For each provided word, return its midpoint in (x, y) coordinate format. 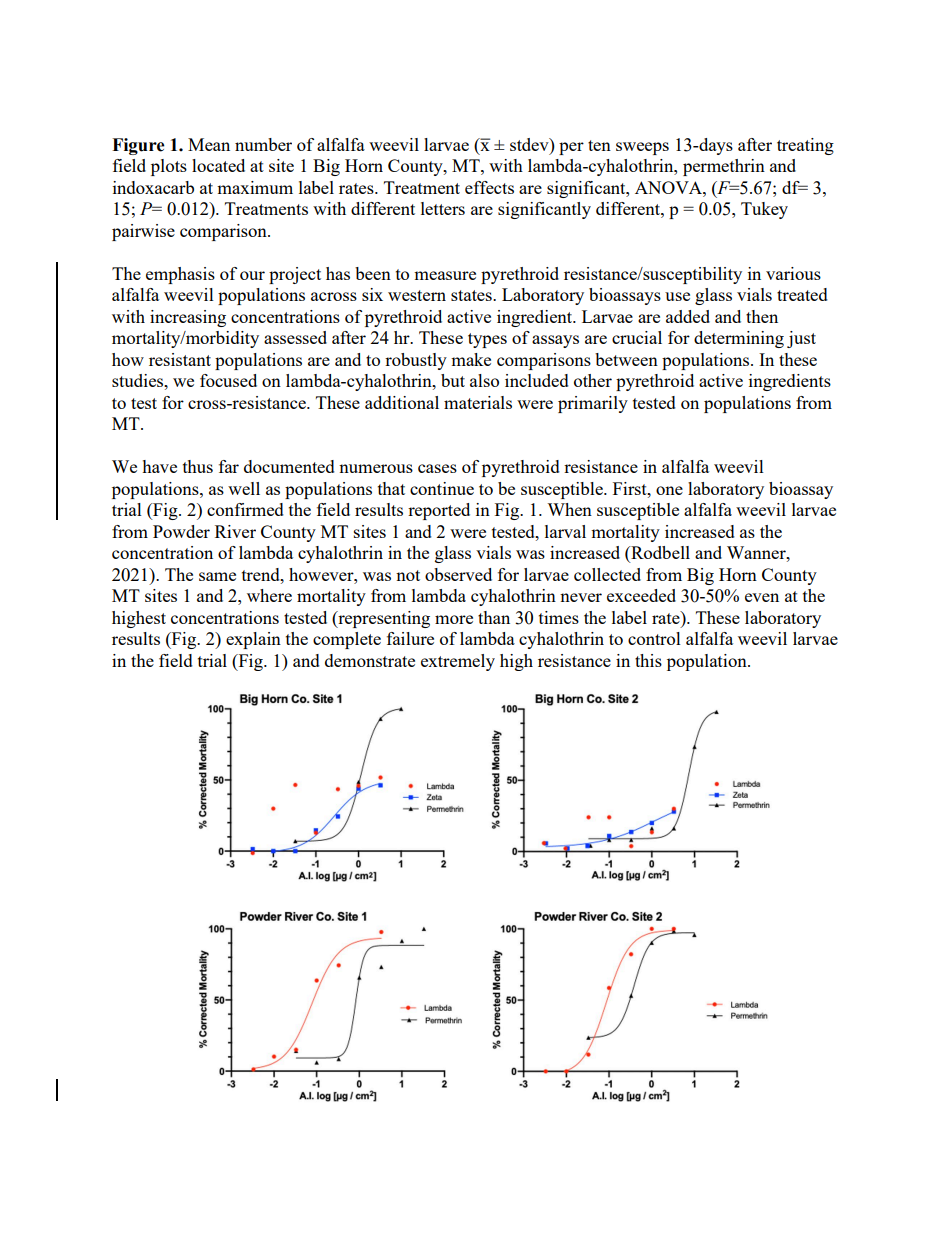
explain (253, 640)
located (218, 165)
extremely (458, 662)
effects (489, 187)
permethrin (724, 167)
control (654, 638)
